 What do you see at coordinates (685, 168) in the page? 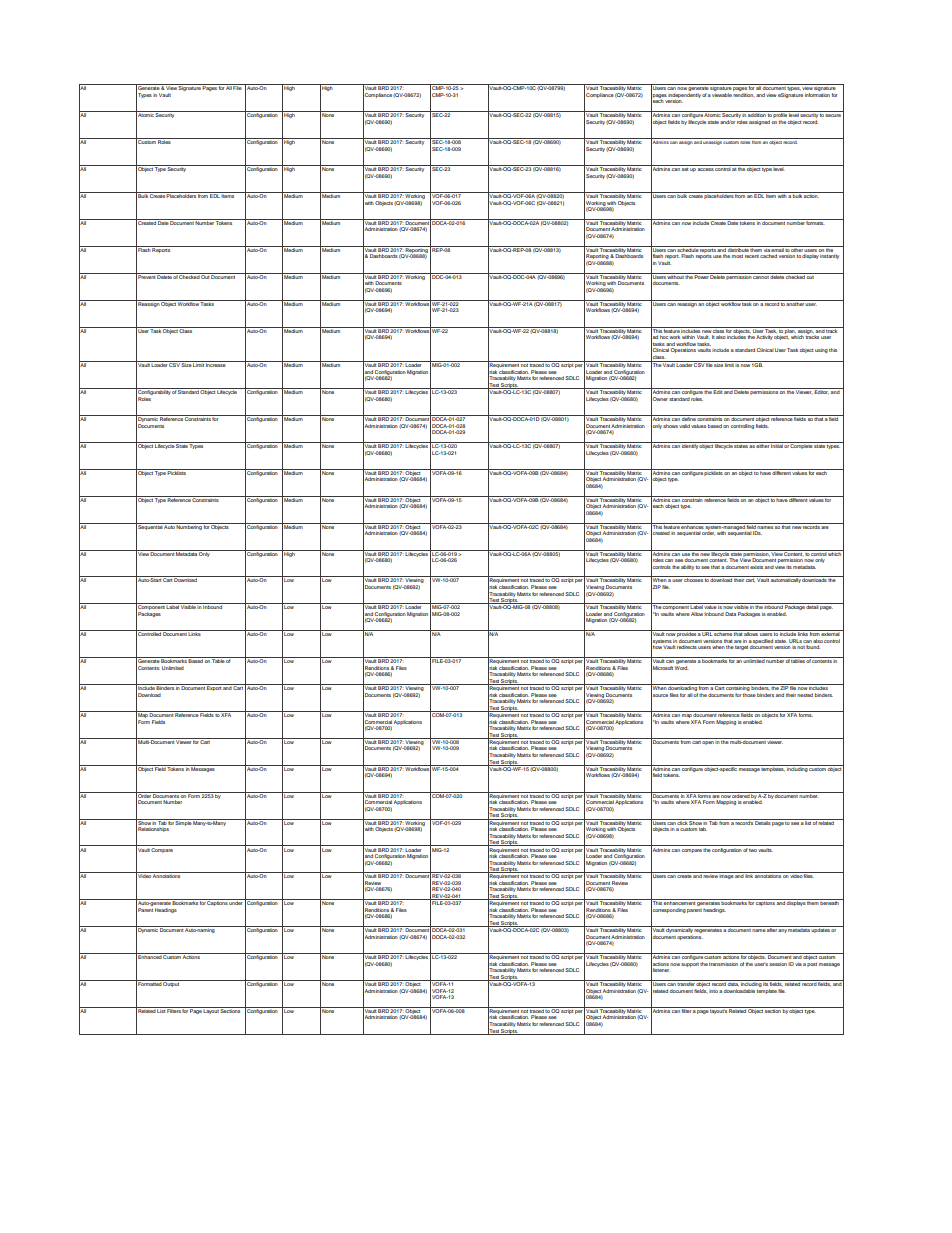
I see `set` at bounding box center [685, 168].
